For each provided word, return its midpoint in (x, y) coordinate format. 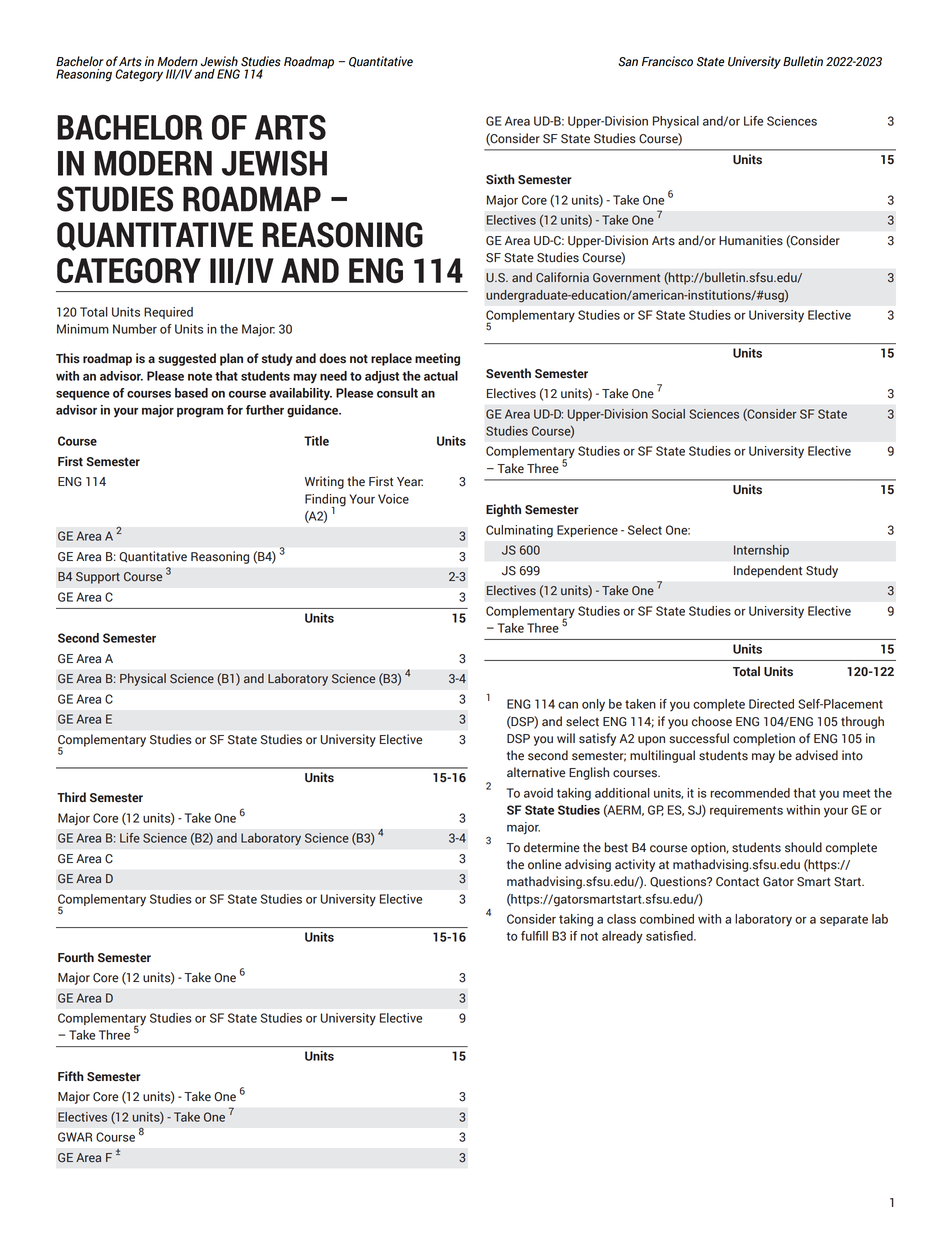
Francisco (667, 61)
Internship (761, 551)
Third (71, 797)
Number (135, 329)
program (200, 413)
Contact (737, 882)
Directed (771, 704)
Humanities (751, 240)
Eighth (503, 510)
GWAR (75, 1137)
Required (168, 313)
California (562, 277)
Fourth (76, 957)
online (544, 864)
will (566, 738)
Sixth (500, 179)
